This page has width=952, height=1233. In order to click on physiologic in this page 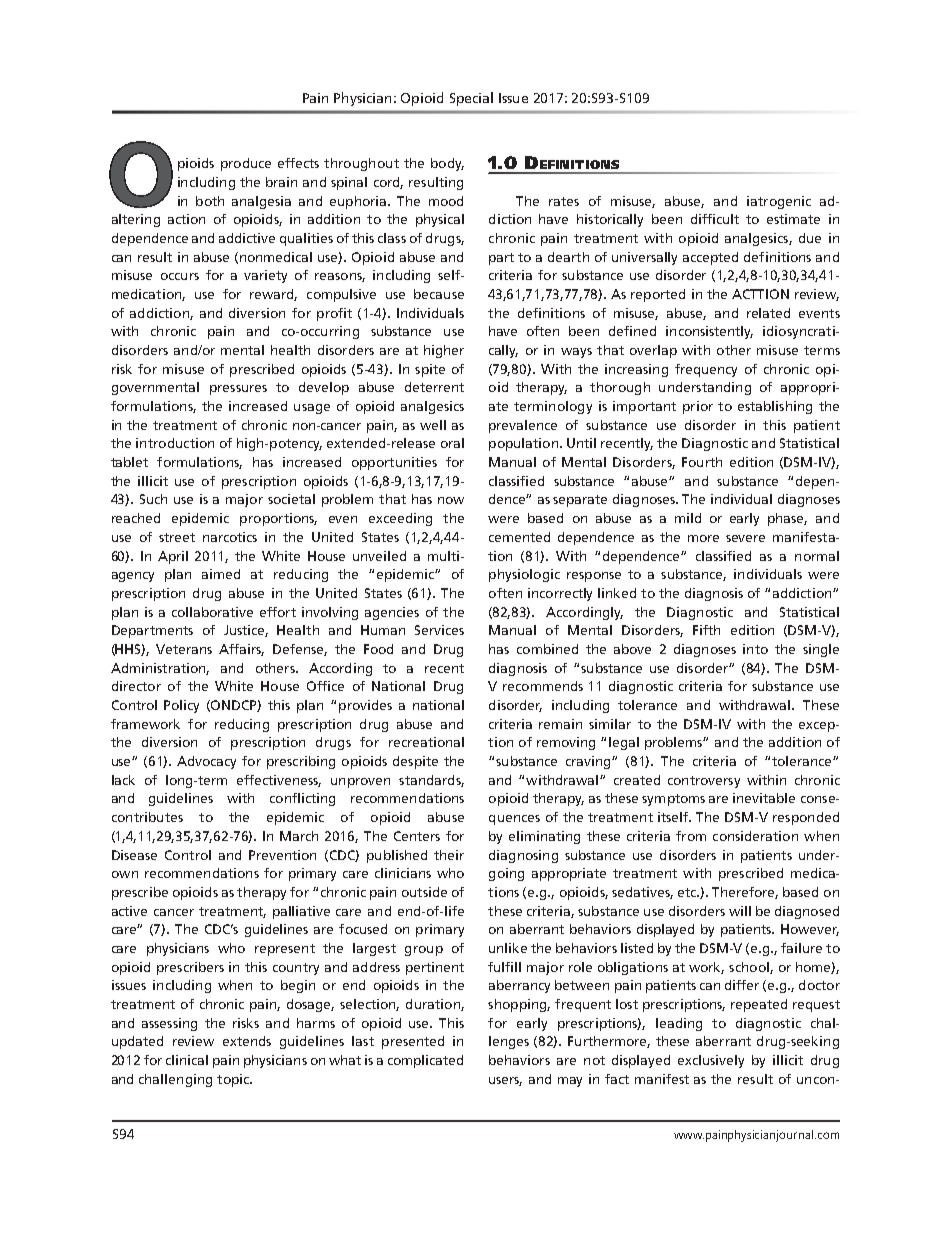, I will do `click(524, 575)`.
